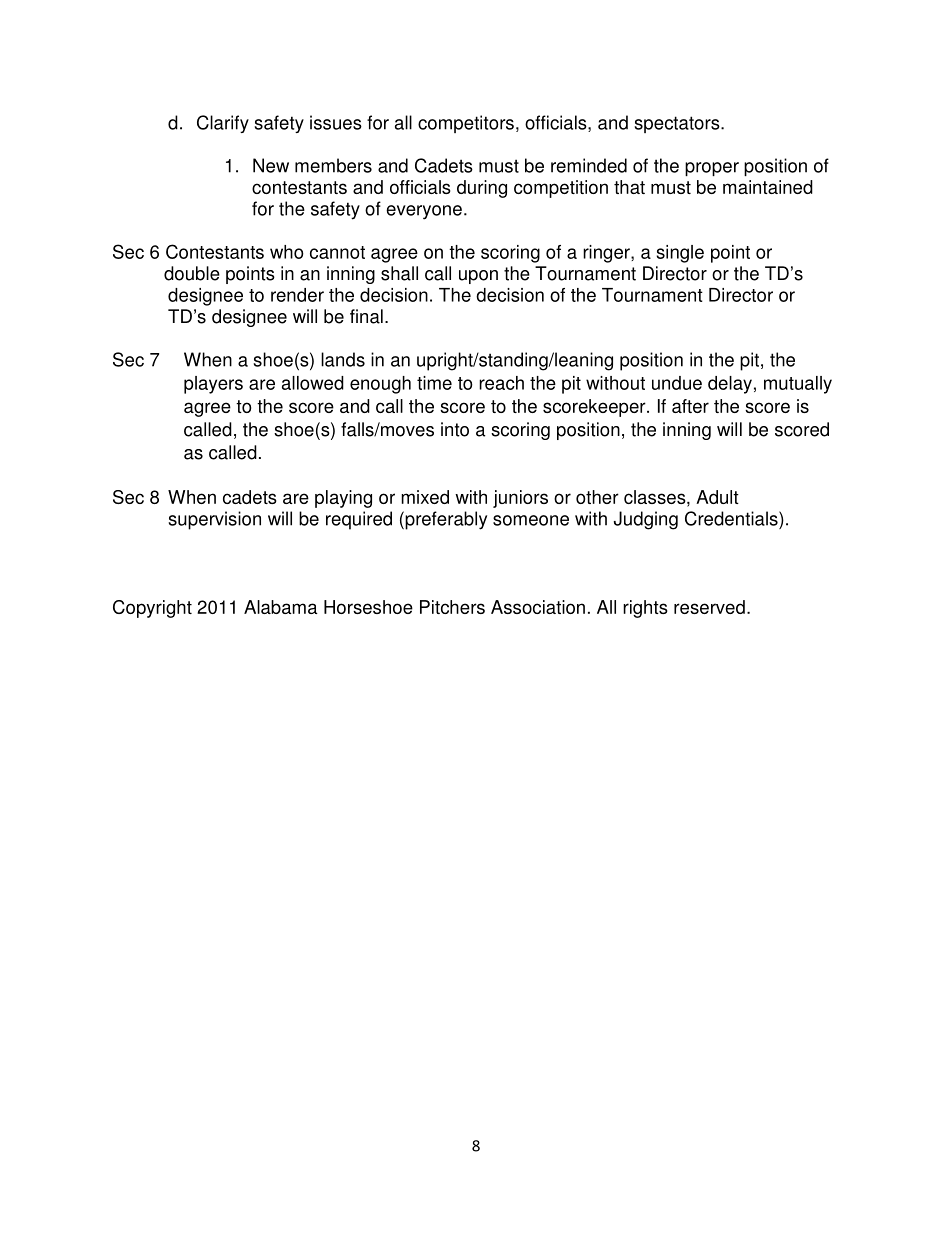 The width and height of the screenshot is (952, 1233). What do you see at coordinates (466, 124) in the screenshot?
I see `competitors` at bounding box center [466, 124].
